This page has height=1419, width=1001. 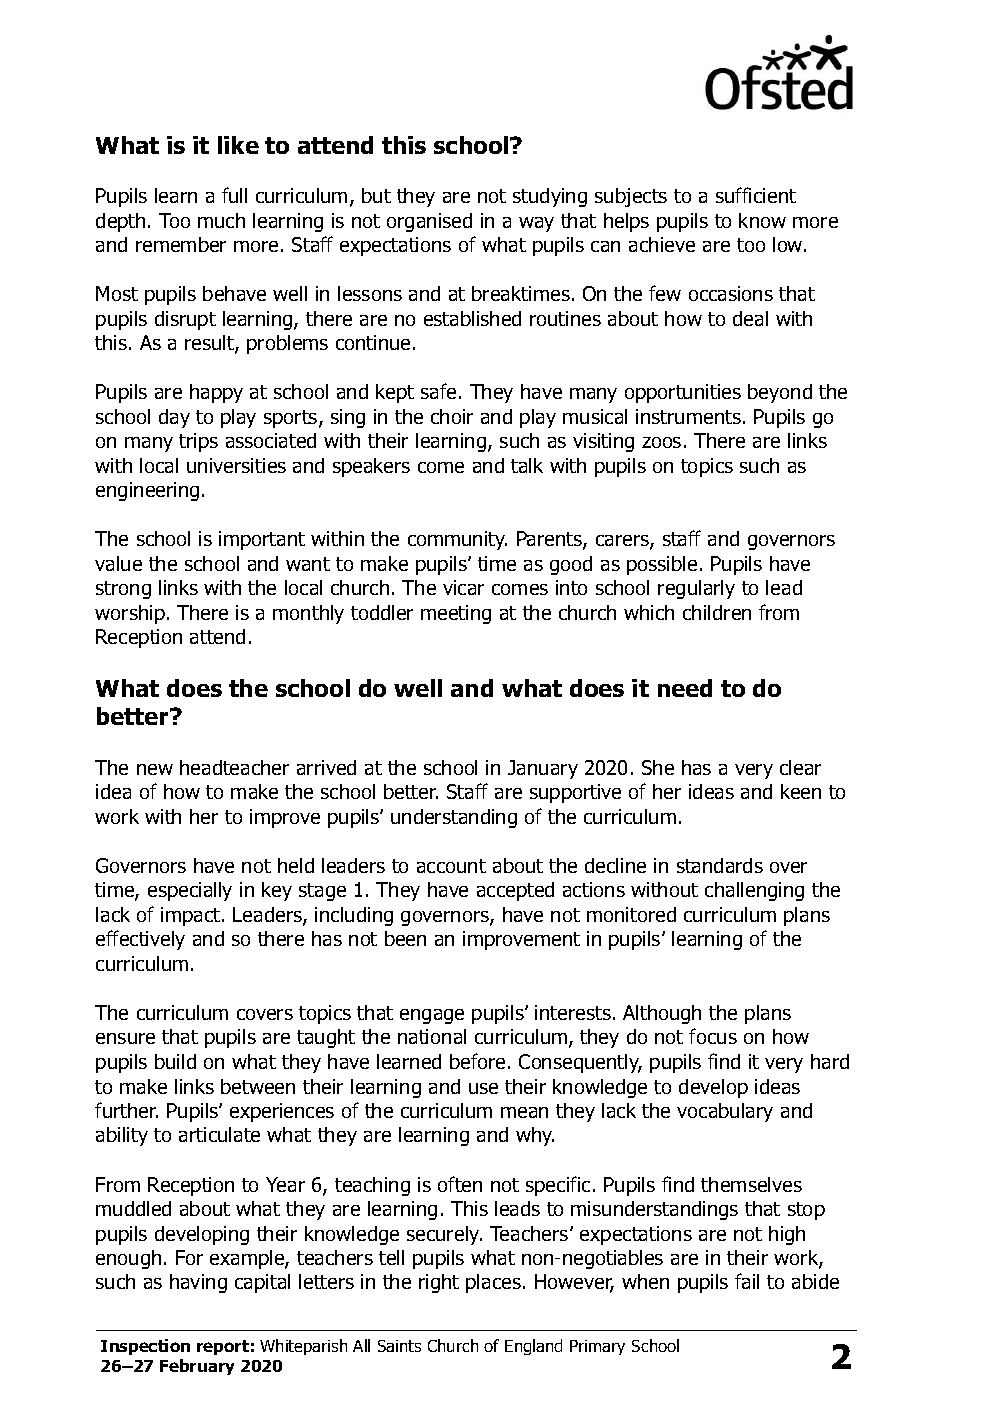 I want to click on regularly, so click(x=696, y=589).
